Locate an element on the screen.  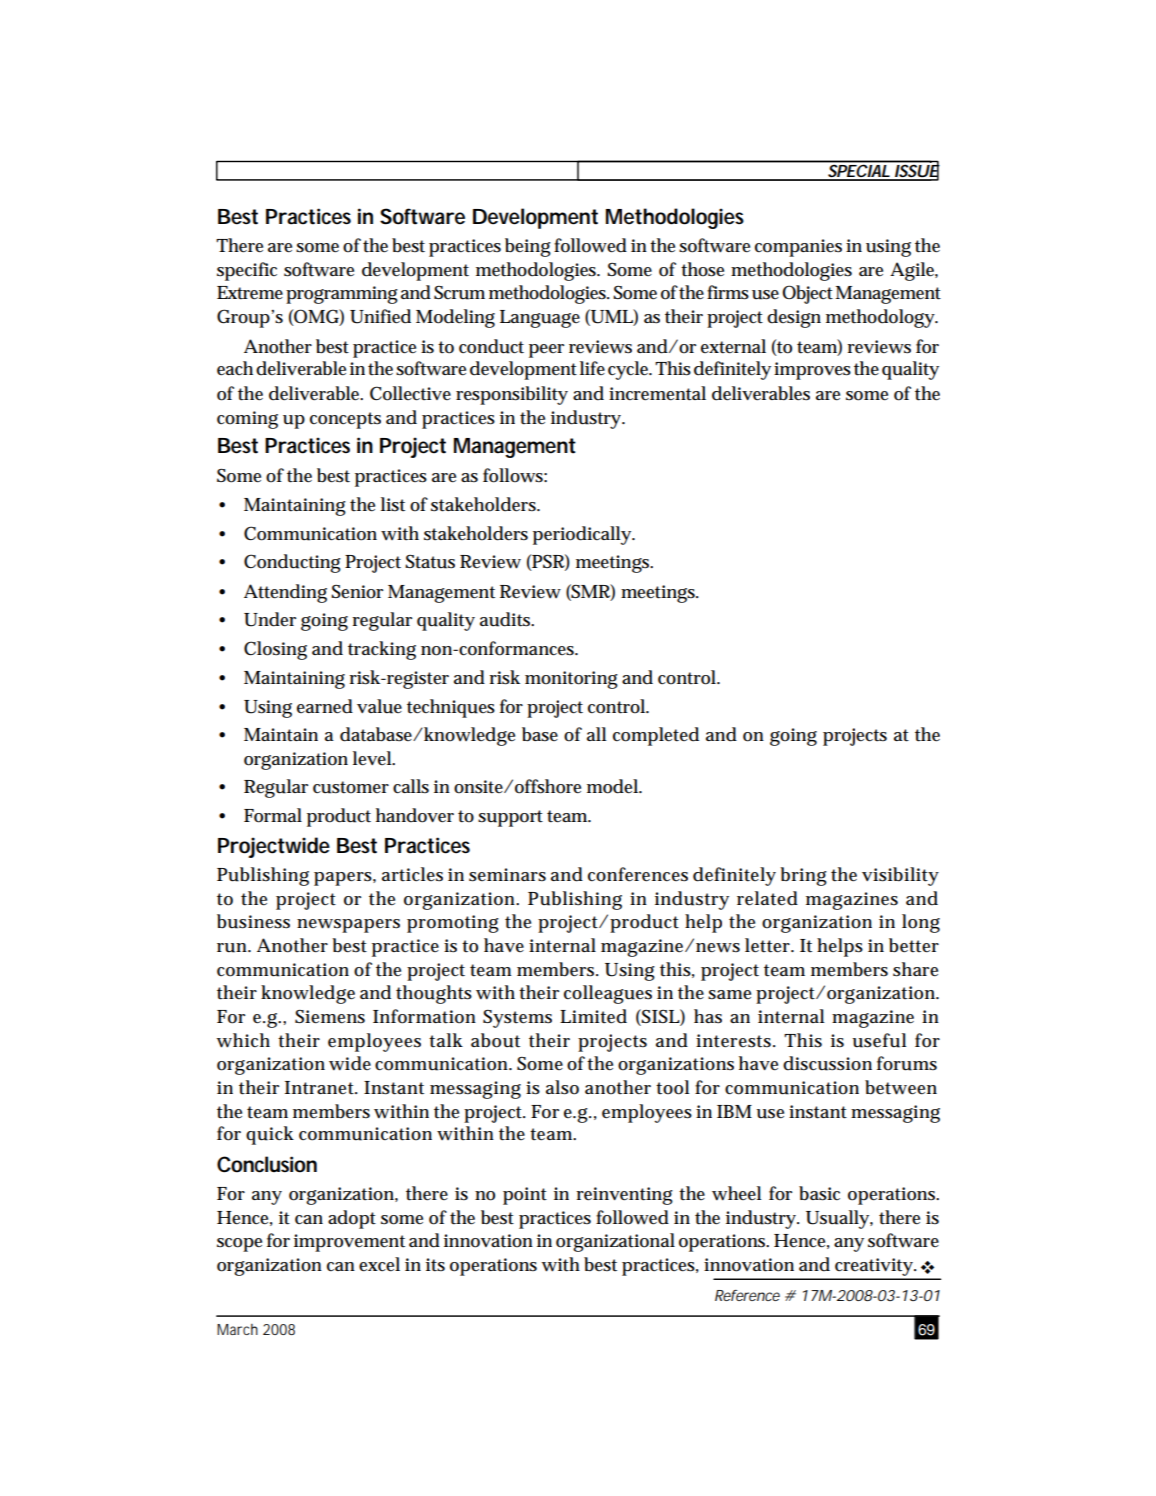
programming is located at coordinates (342, 295).
